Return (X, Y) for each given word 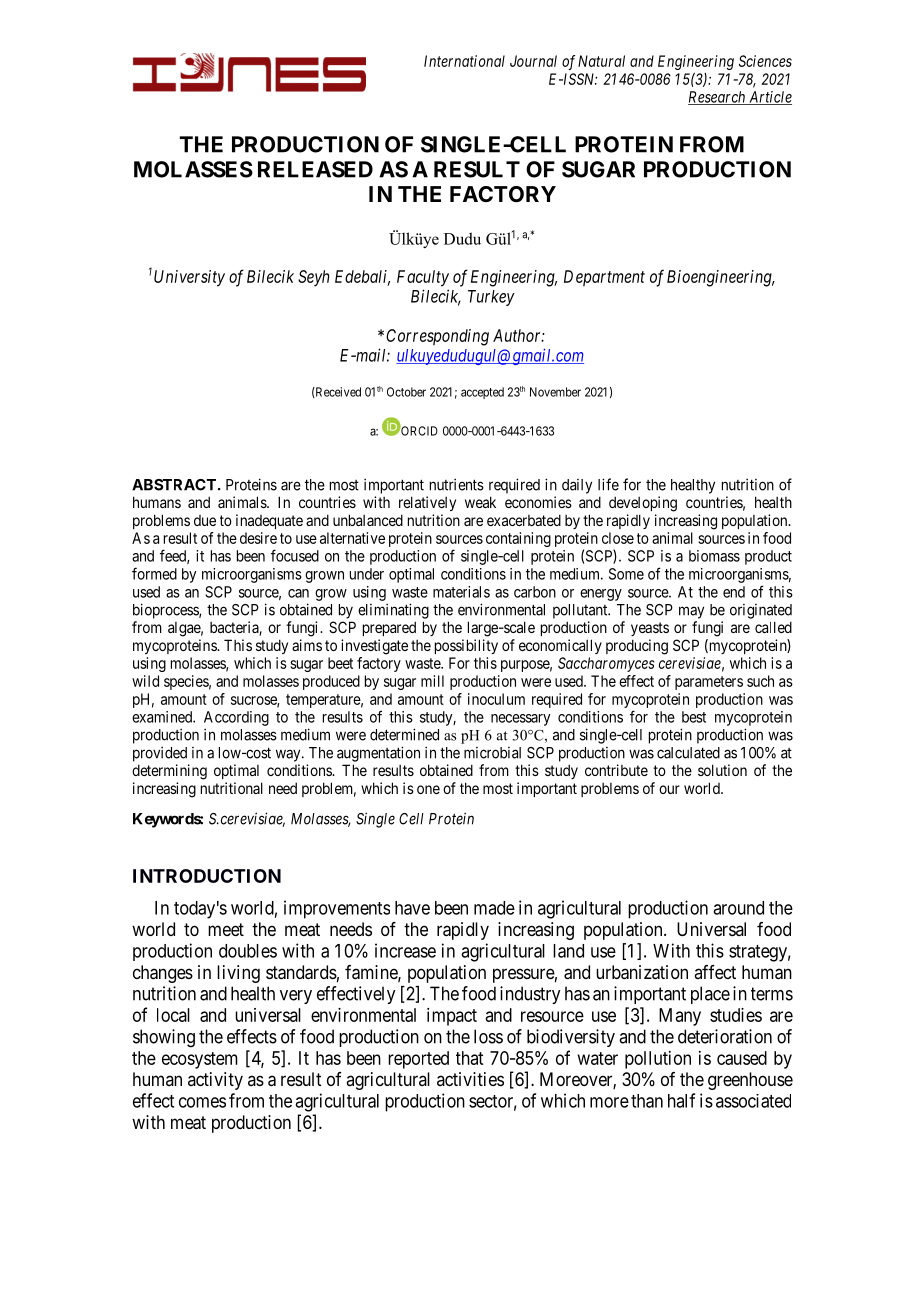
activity (215, 1081)
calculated (688, 753)
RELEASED (315, 169)
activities (470, 1079)
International (464, 61)
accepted (482, 393)
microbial (492, 753)
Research (718, 98)
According (236, 718)
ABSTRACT (175, 485)
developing (643, 504)
